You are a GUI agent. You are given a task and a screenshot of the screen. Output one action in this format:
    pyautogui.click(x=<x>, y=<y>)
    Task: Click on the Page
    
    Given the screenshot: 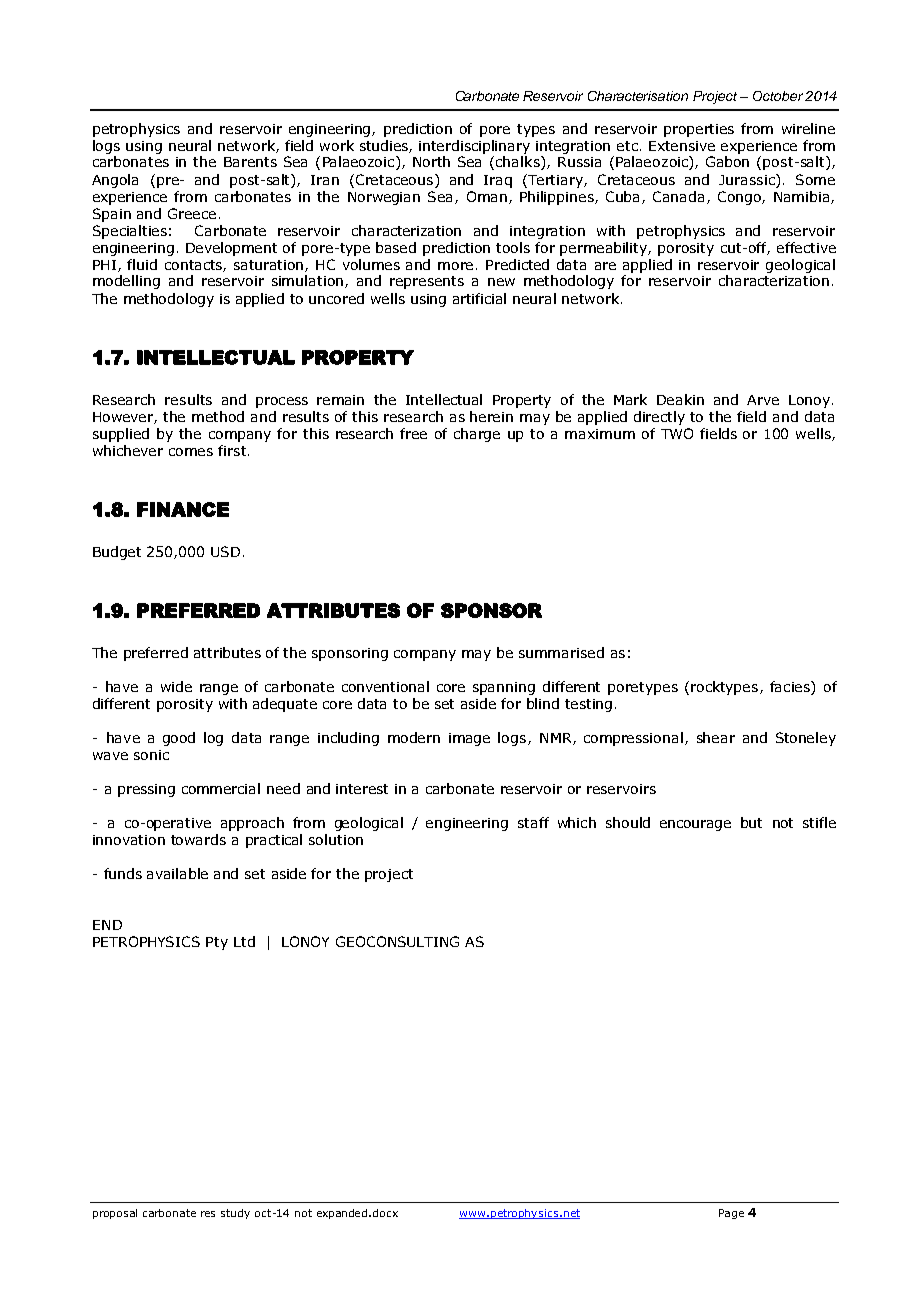 What is the action you would take?
    pyautogui.click(x=731, y=1214)
